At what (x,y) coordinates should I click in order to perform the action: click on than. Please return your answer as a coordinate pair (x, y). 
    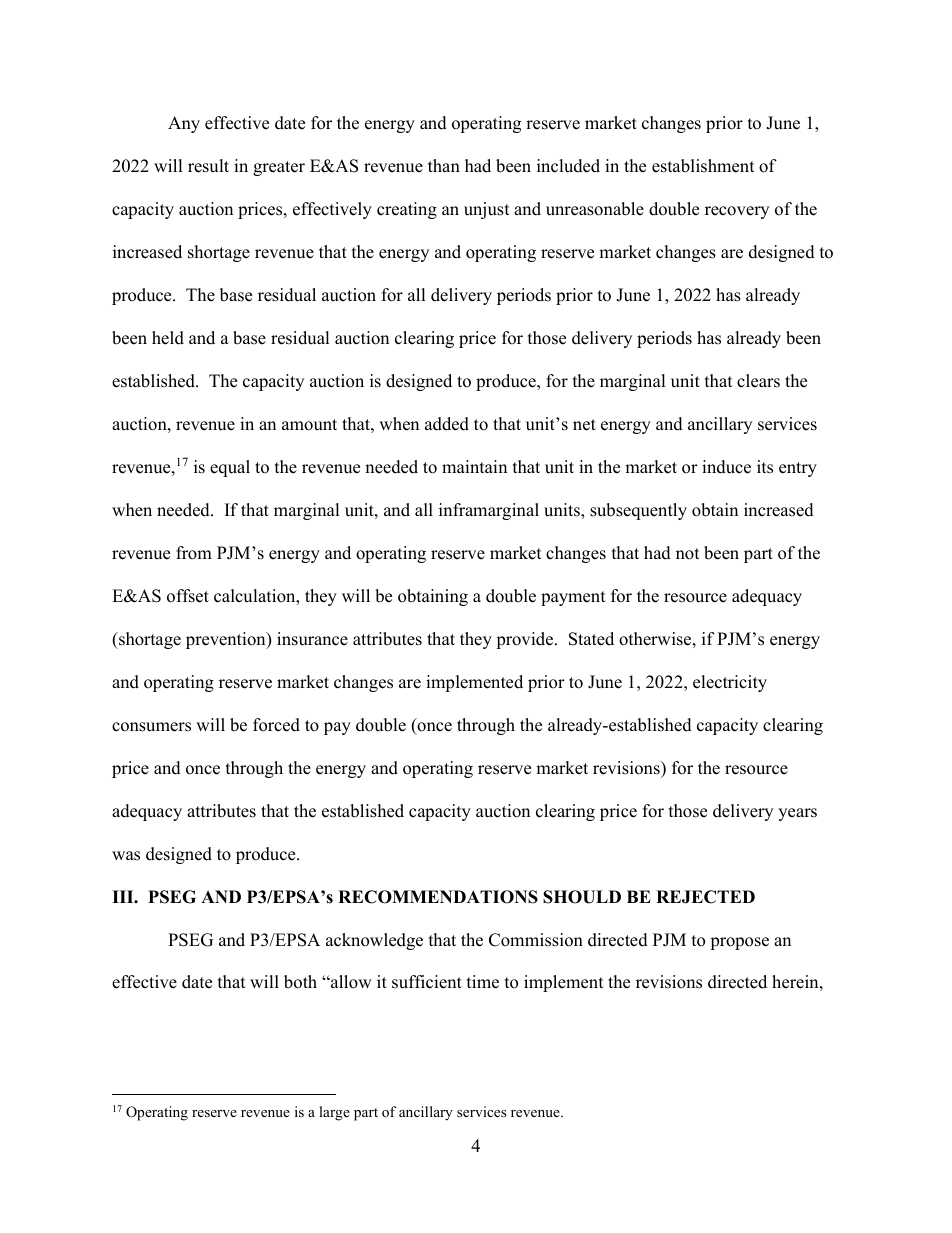
    Looking at the image, I should click on (444, 165).
